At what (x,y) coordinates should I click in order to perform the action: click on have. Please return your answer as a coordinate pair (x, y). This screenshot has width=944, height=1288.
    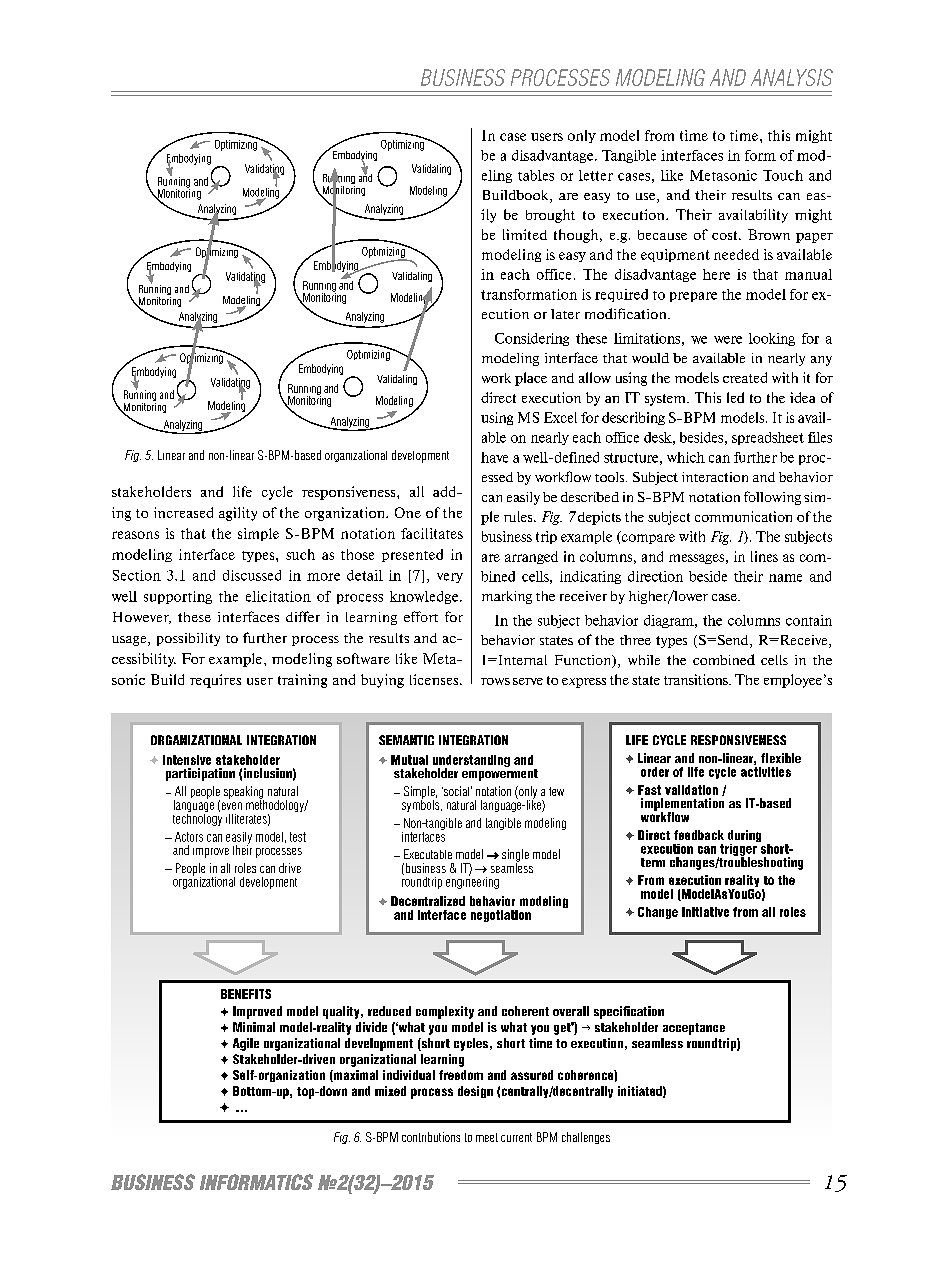
    Looking at the image, I should click on (494, 457).
